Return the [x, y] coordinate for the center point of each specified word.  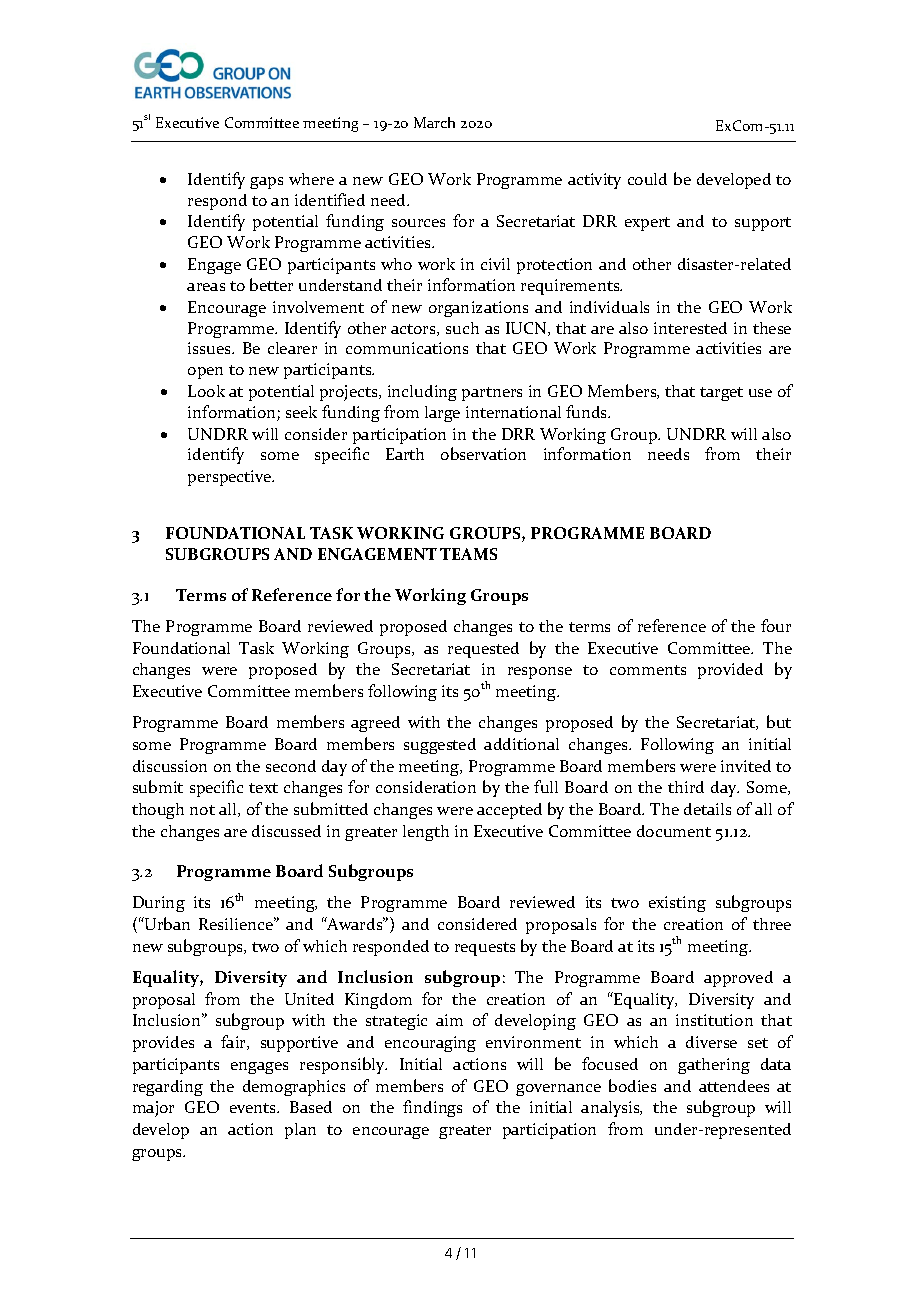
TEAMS [468, 554]
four [776, 625]
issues [210, 348]
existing [677, 904]
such [462, 328]
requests [485, 949]
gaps [266, 183]
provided [730, 671]
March [434, 122]
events [254, 1108]
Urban [166, 923]
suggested [440, 746]
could [647, 179]
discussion [170, 766]
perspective [231, 478]
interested [690, 328]
